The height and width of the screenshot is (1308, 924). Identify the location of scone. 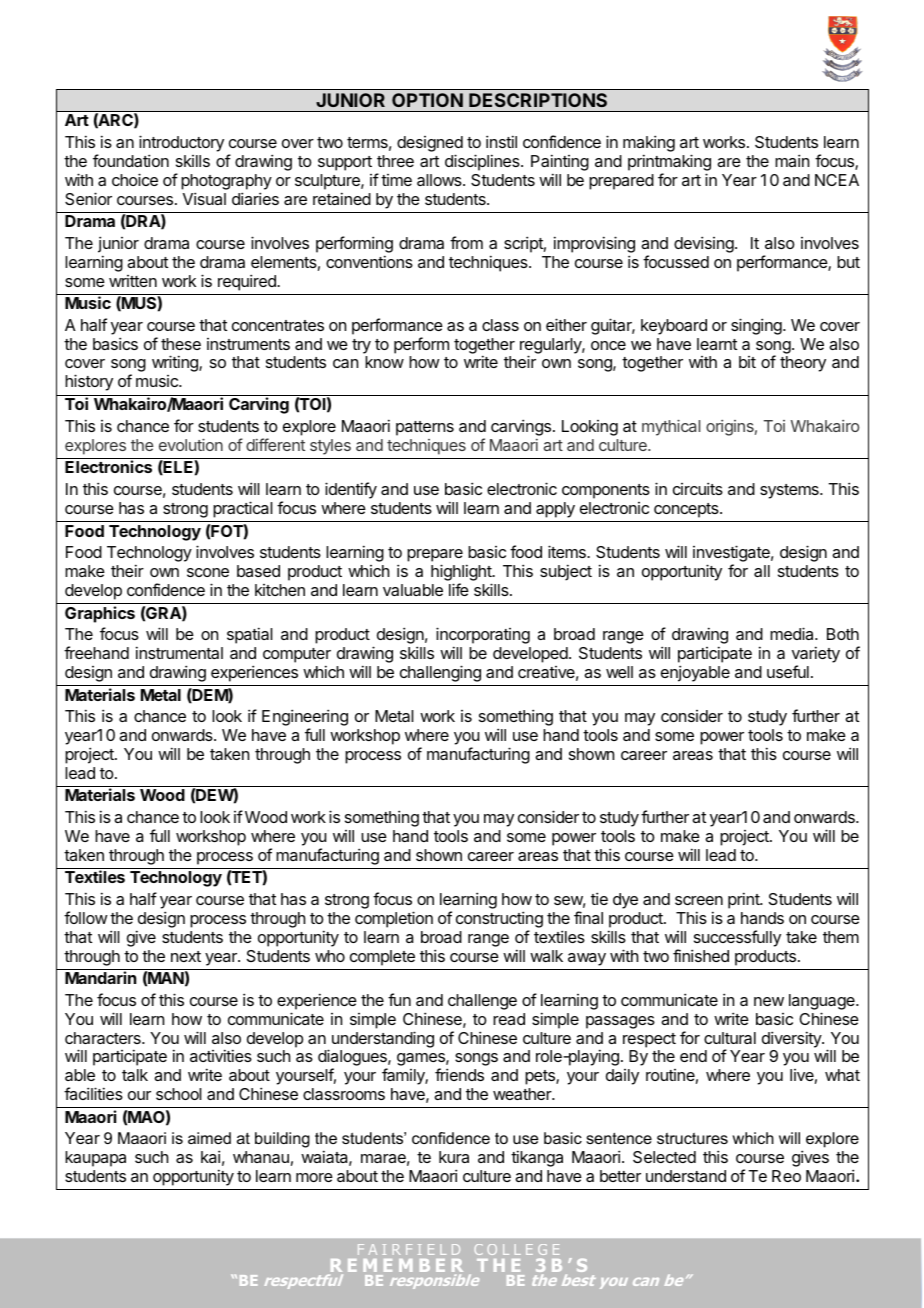
(208, 572).
